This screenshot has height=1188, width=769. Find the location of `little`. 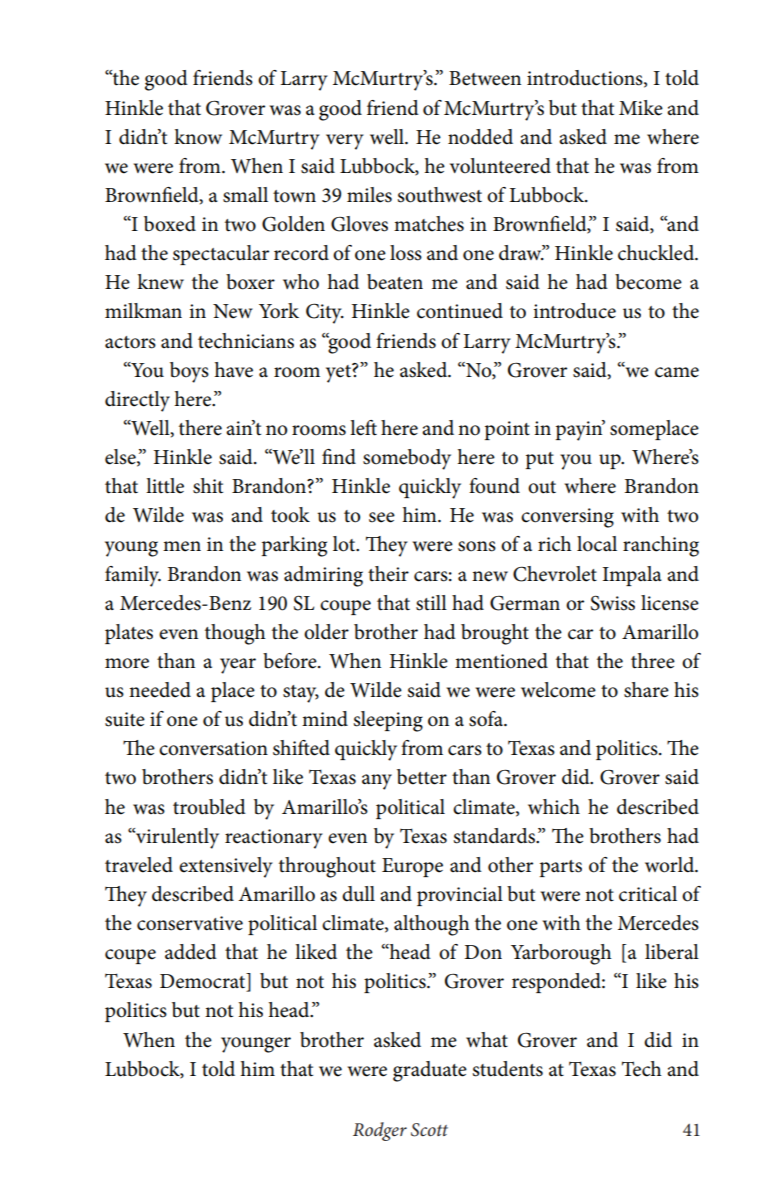

little is located at coordinates (165, 486).
